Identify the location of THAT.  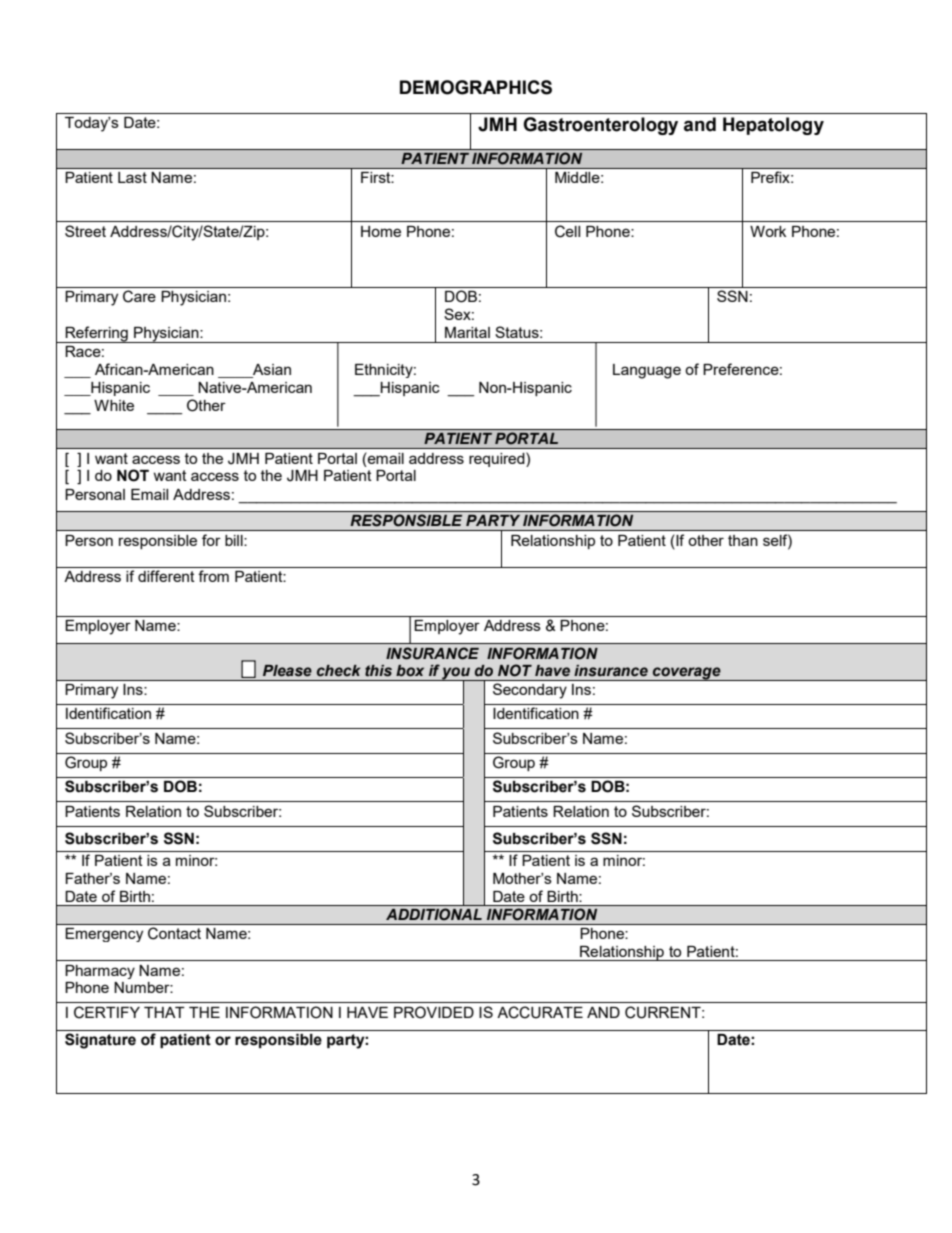
(164, 1012).
